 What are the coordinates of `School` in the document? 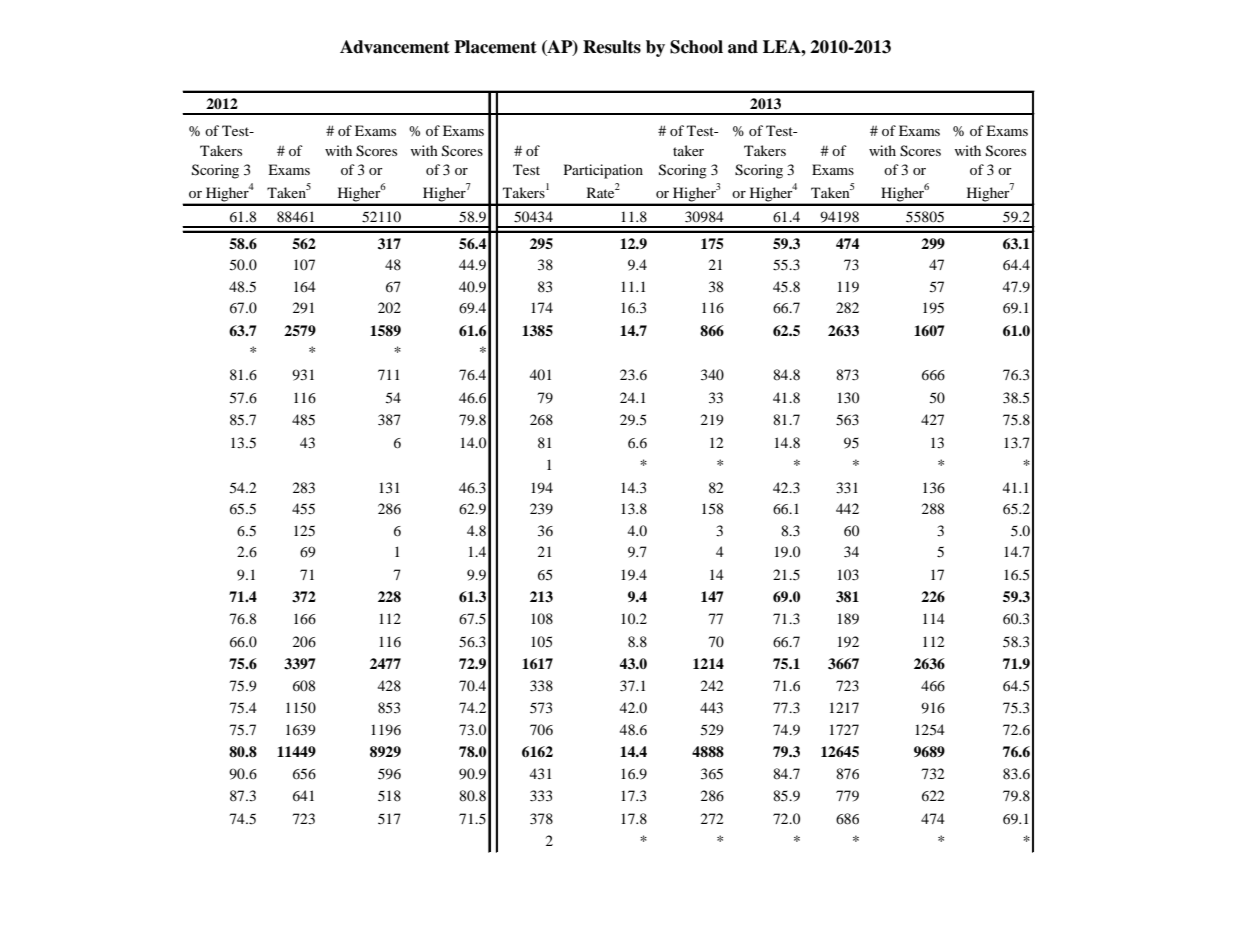 It's located at (696, 47).
